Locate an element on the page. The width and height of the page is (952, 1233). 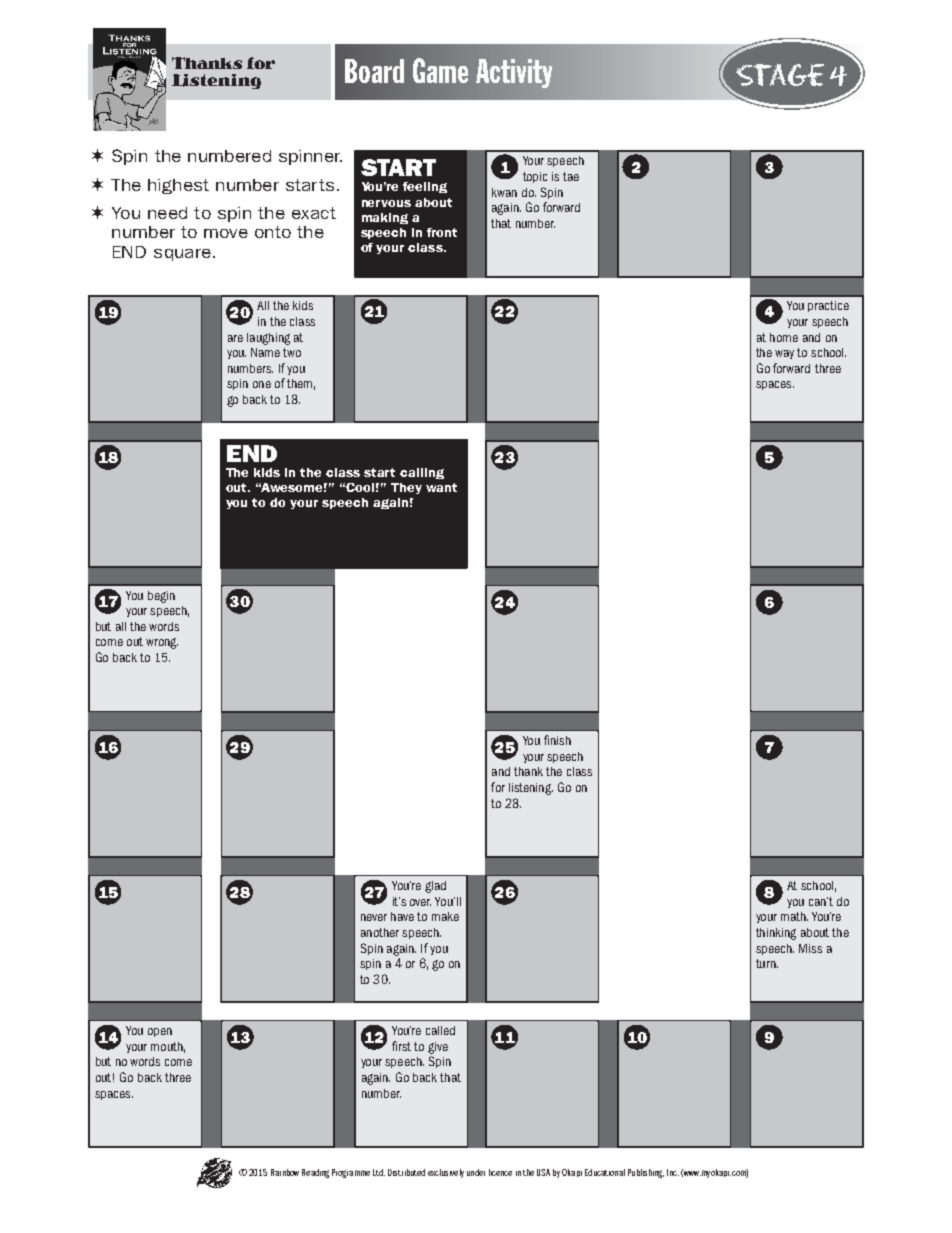
Reading is located at coordinates (315, 1173).
